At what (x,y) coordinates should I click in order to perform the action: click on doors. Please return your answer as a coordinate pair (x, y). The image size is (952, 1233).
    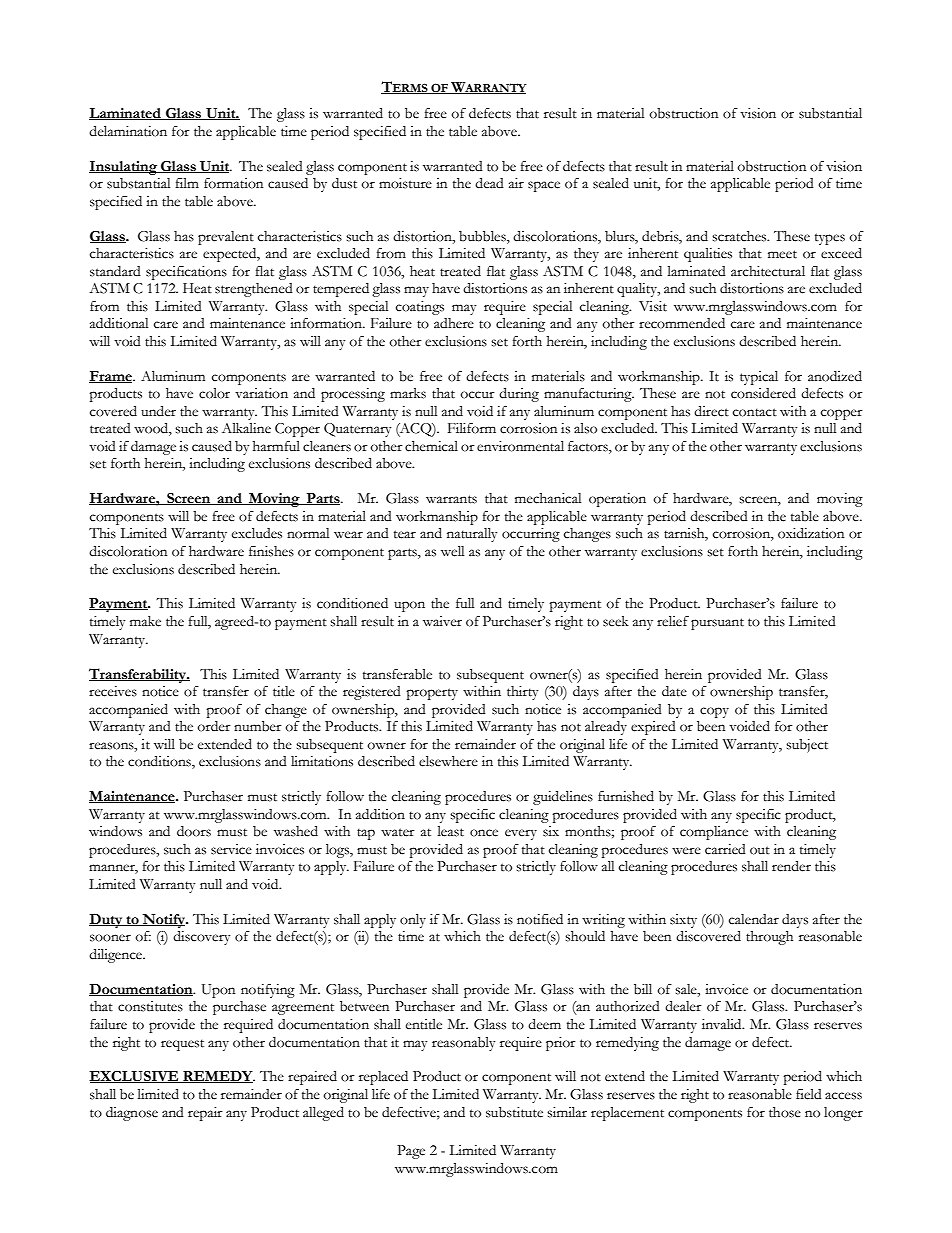
    Looking at the image, I should click on (194, 831).
